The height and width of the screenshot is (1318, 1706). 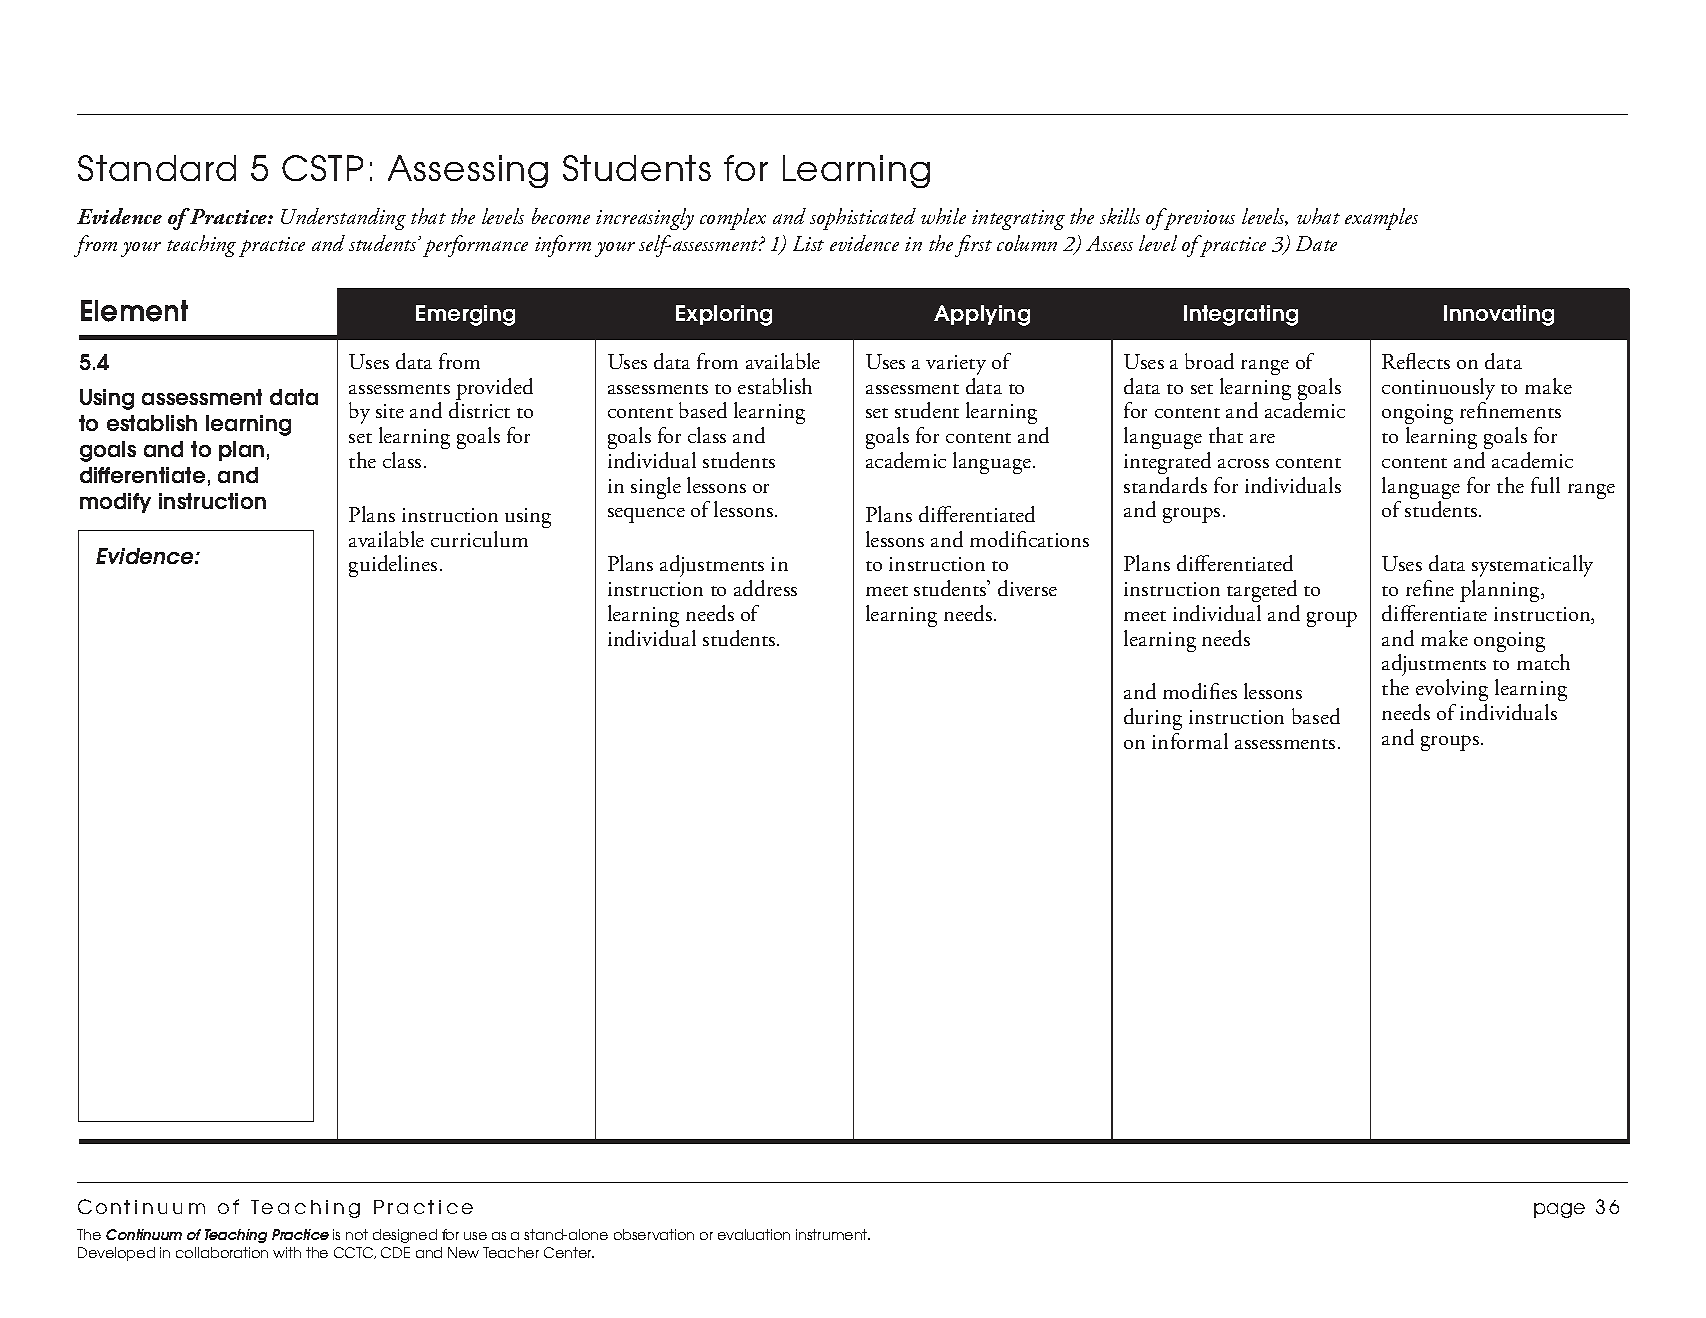 I want to click on instrument, so click(x=833, y=1234).
